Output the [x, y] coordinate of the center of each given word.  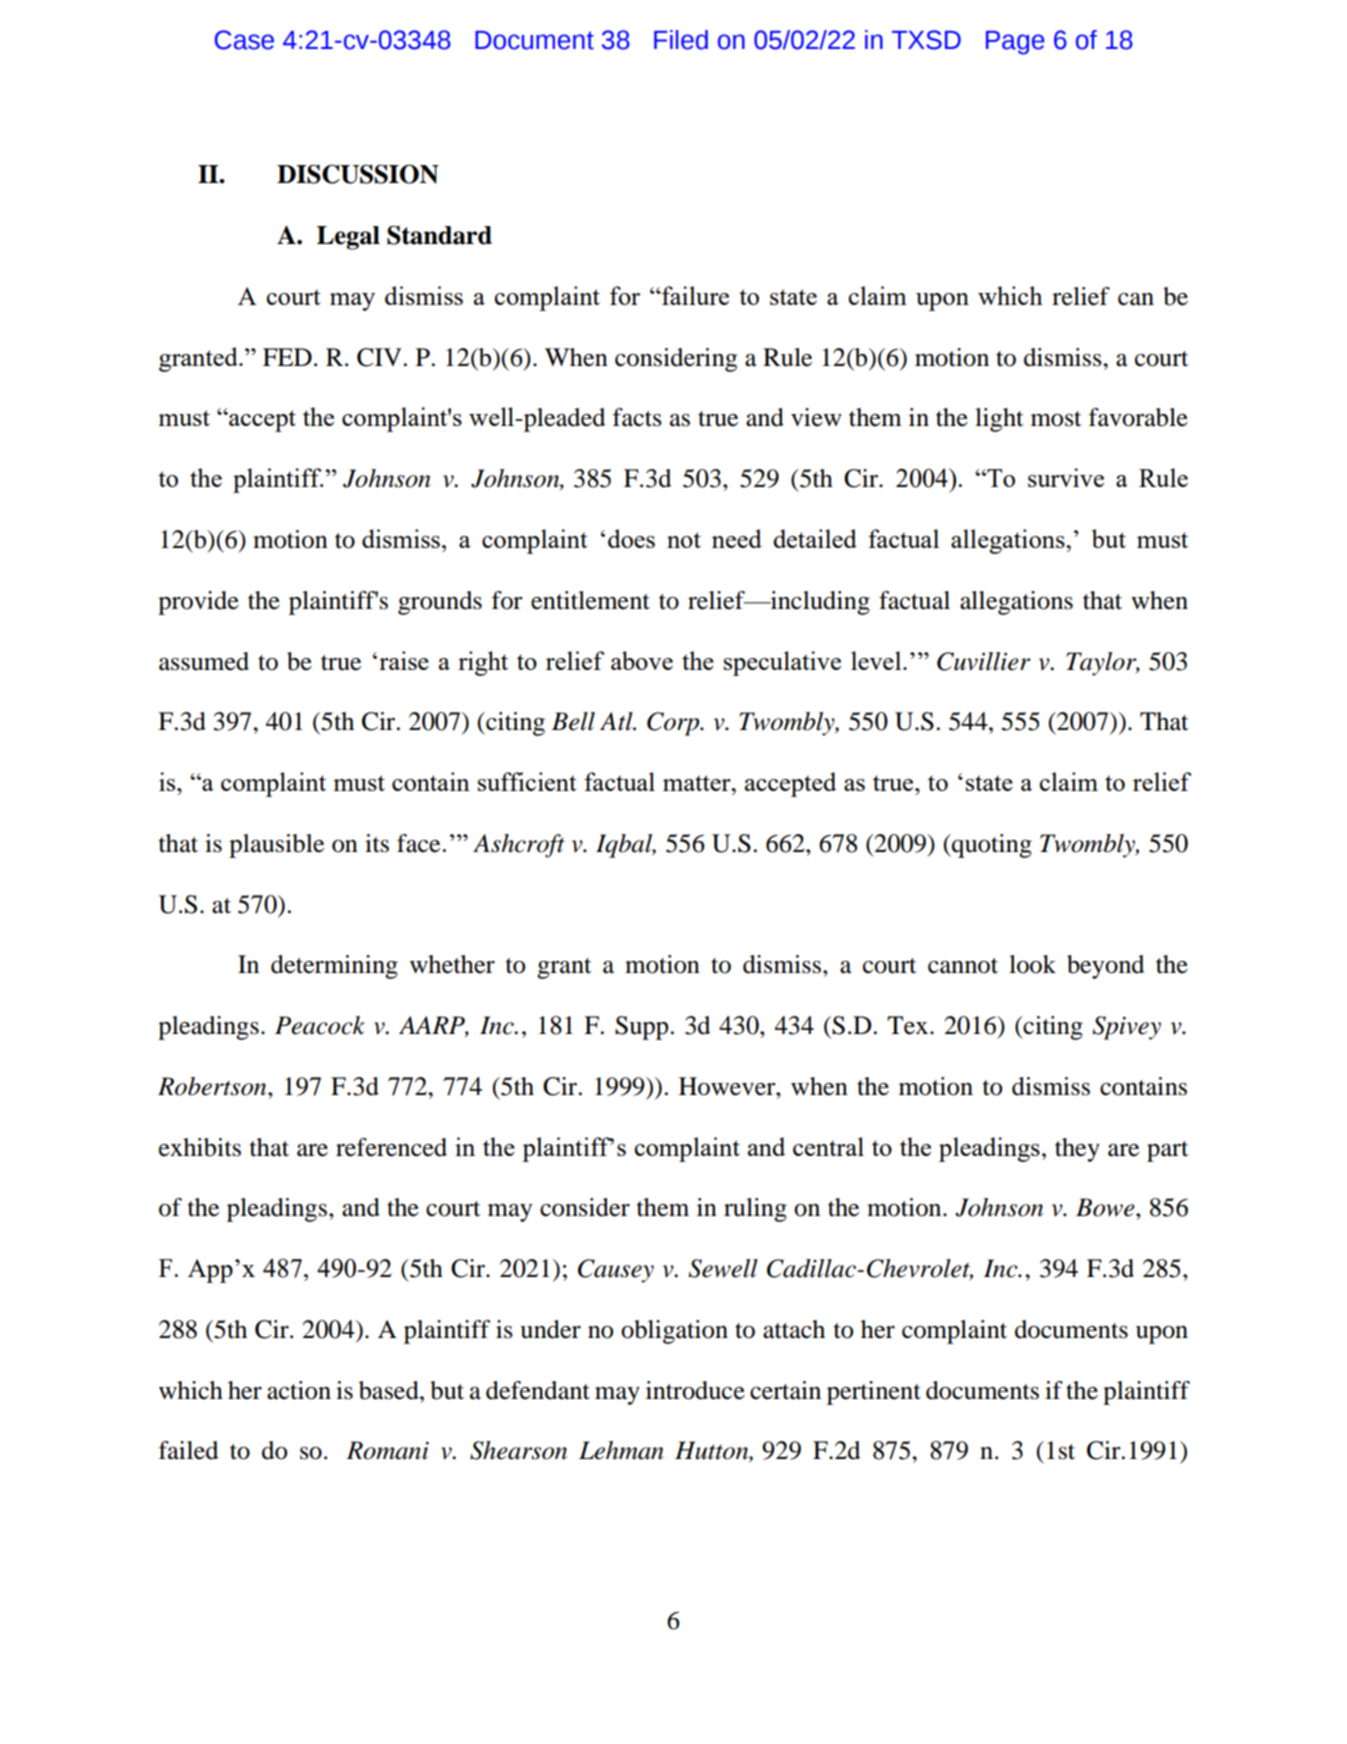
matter [698, 783]
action [299, 1390]
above [642, 660]
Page [1015, 43]
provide [198, 603]
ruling [755, 1210]
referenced [391, 1147]
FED [287, 357]
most [1056, 419]
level [877, 660]
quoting [991, 846]
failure [694, 295]
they [1077, 1150]
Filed [681, 40]
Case [244, 40]
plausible [276, 846]
